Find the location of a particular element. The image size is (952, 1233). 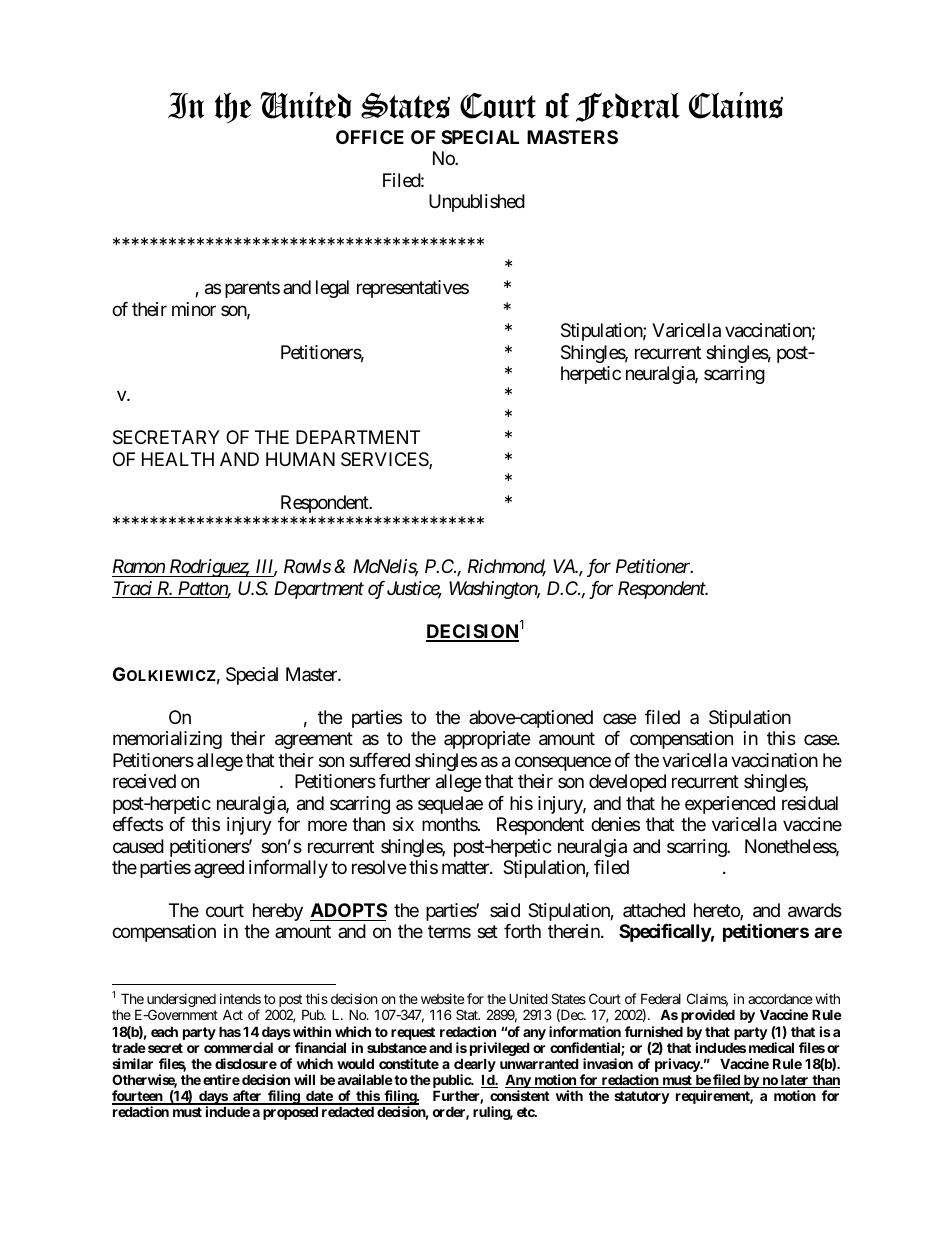

medical is located at coordinates (771, 1047).
